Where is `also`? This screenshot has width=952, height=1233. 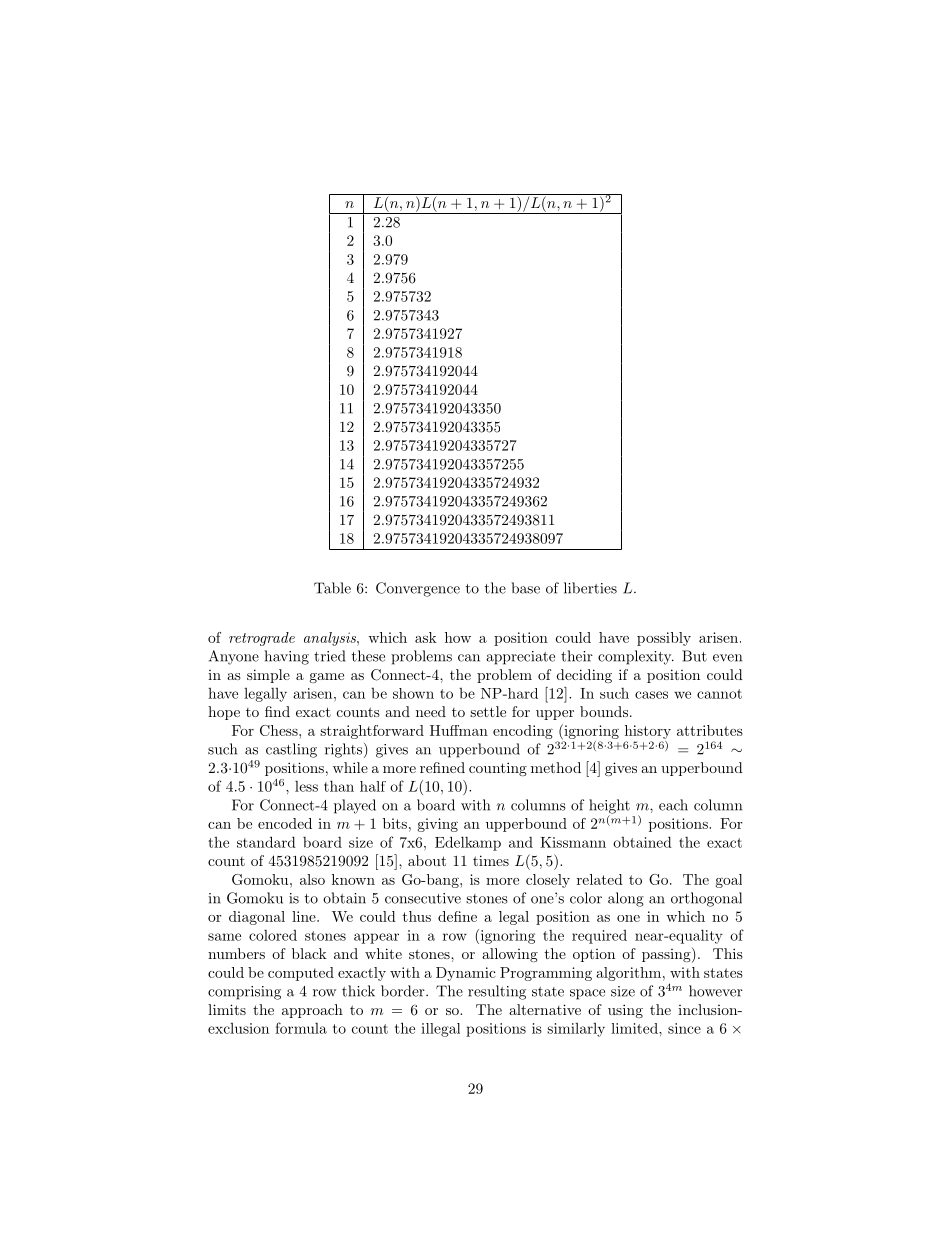
also is located at coordinates (312, 879).
